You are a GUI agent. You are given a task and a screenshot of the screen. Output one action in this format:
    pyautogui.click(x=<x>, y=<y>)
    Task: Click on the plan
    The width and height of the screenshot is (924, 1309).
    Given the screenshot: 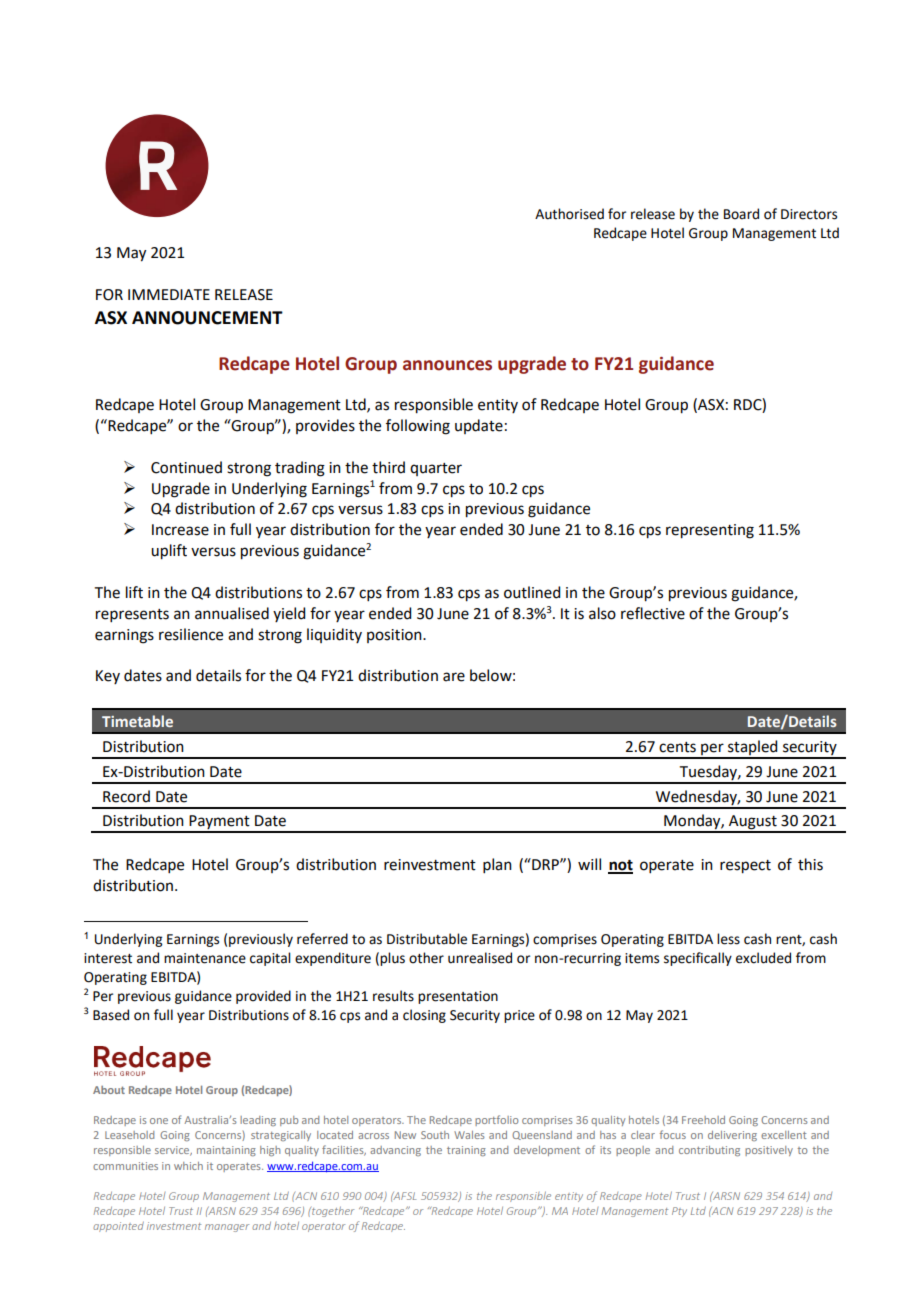 What is the action you would take?
    pyautogui.click(x=497, y=865)
